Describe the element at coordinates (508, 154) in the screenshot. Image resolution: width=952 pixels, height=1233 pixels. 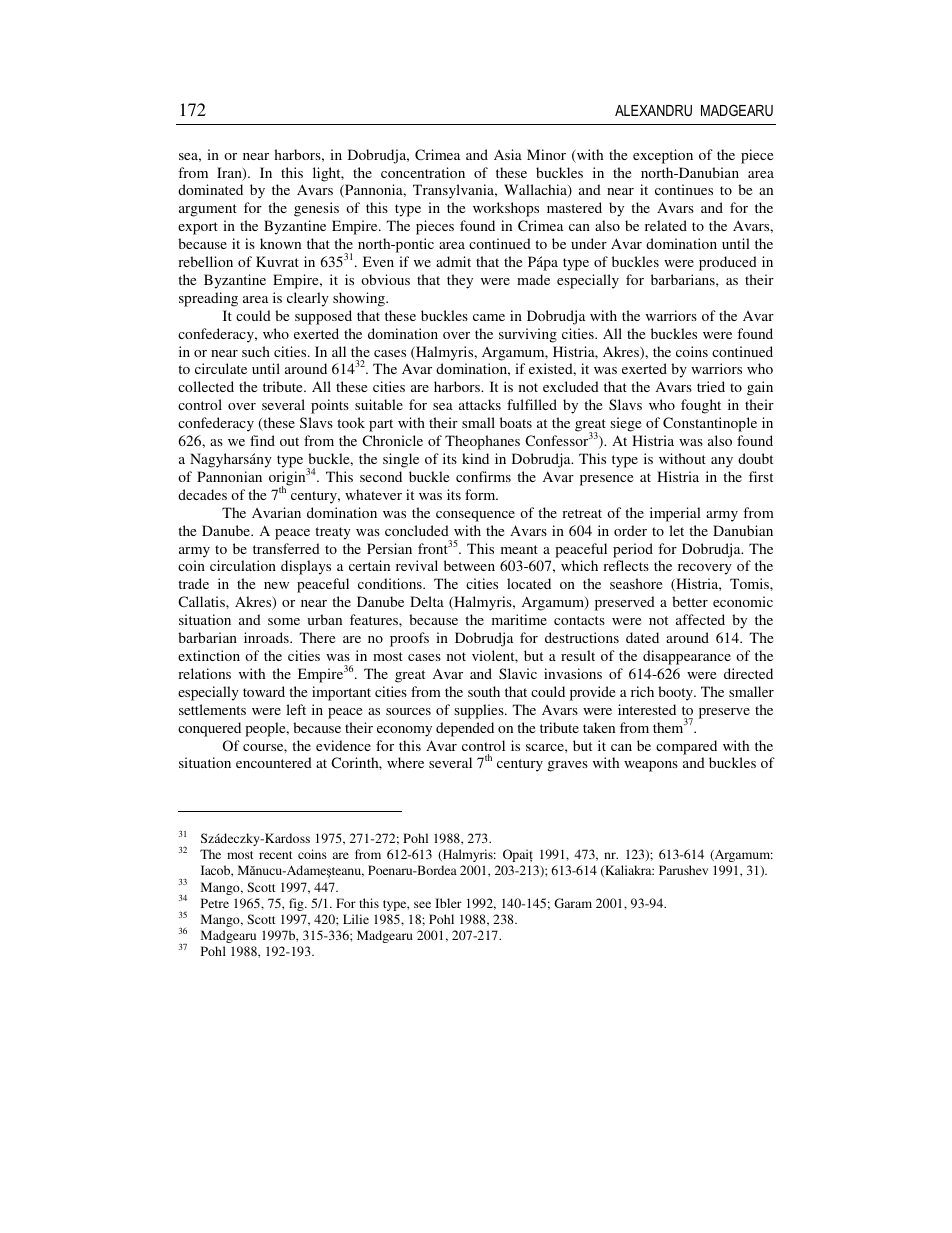
I see `Asia` at that location.
